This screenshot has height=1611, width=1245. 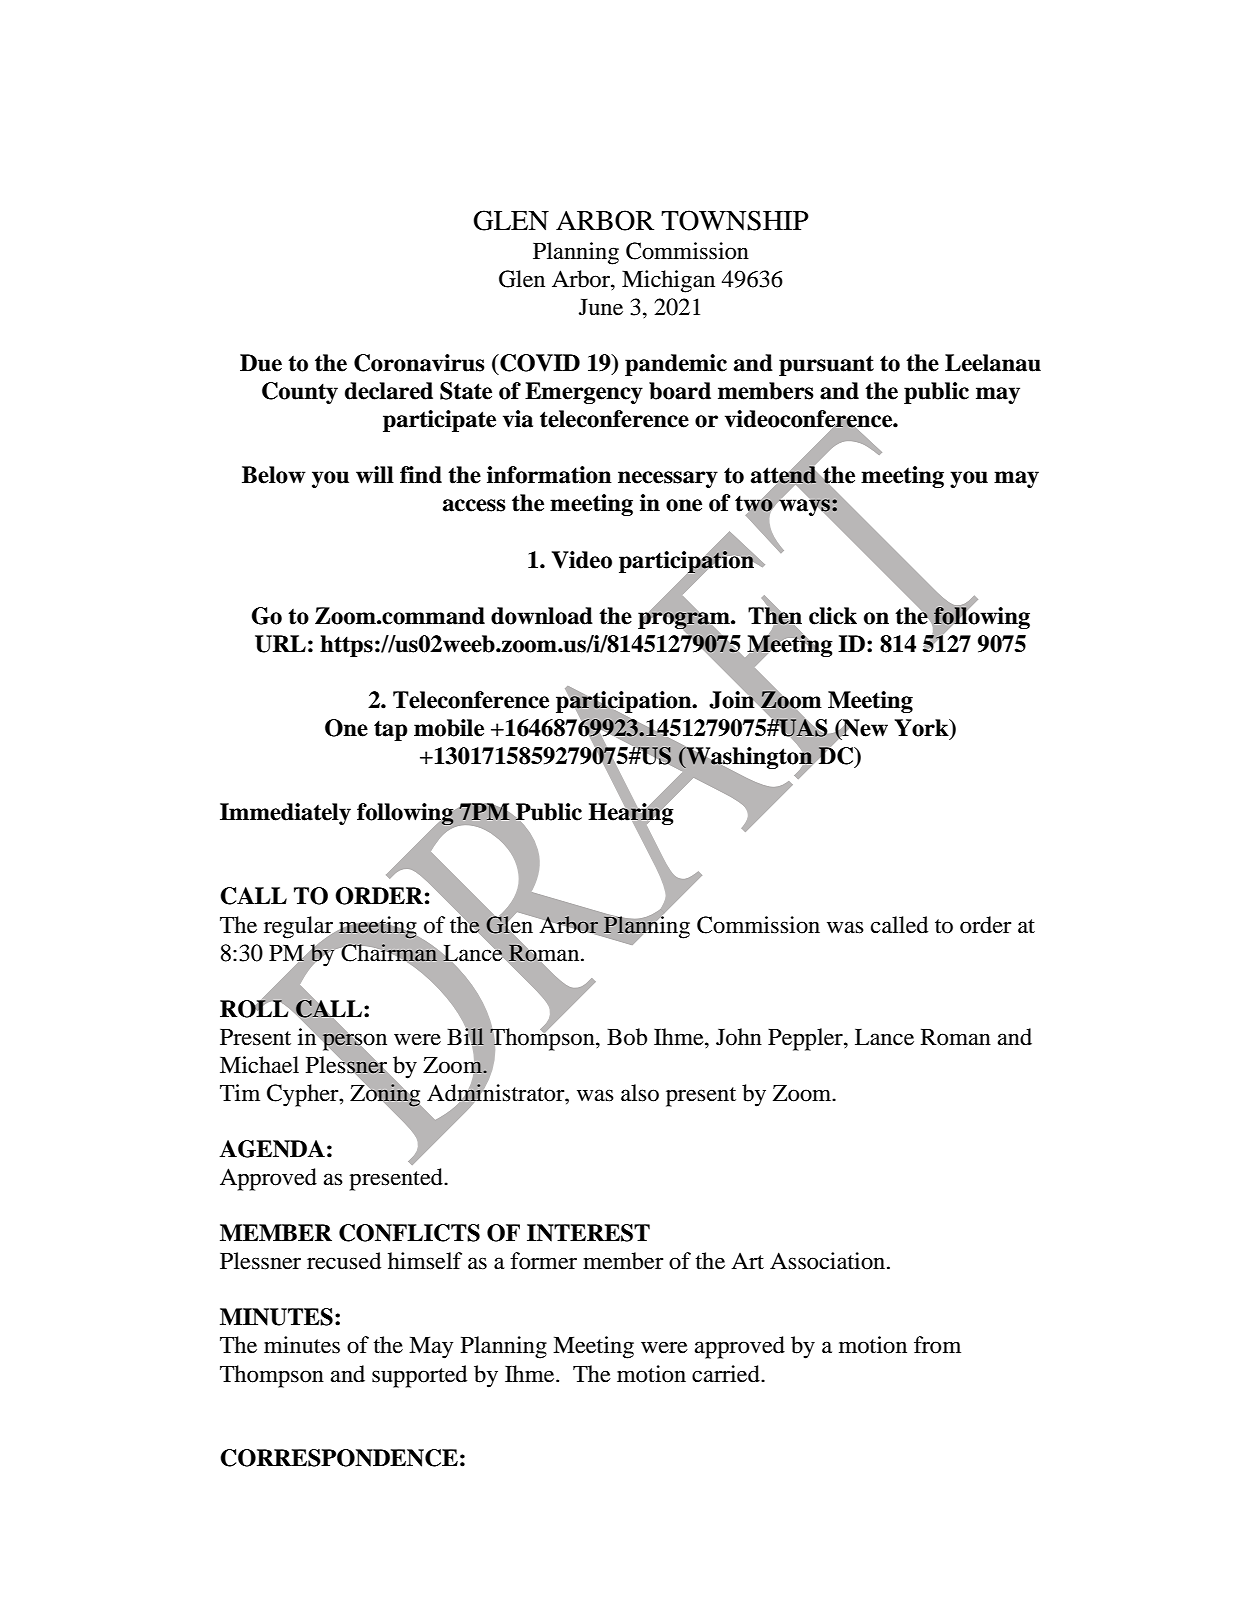 I want to click on from, so click(x=937, y=1345).
